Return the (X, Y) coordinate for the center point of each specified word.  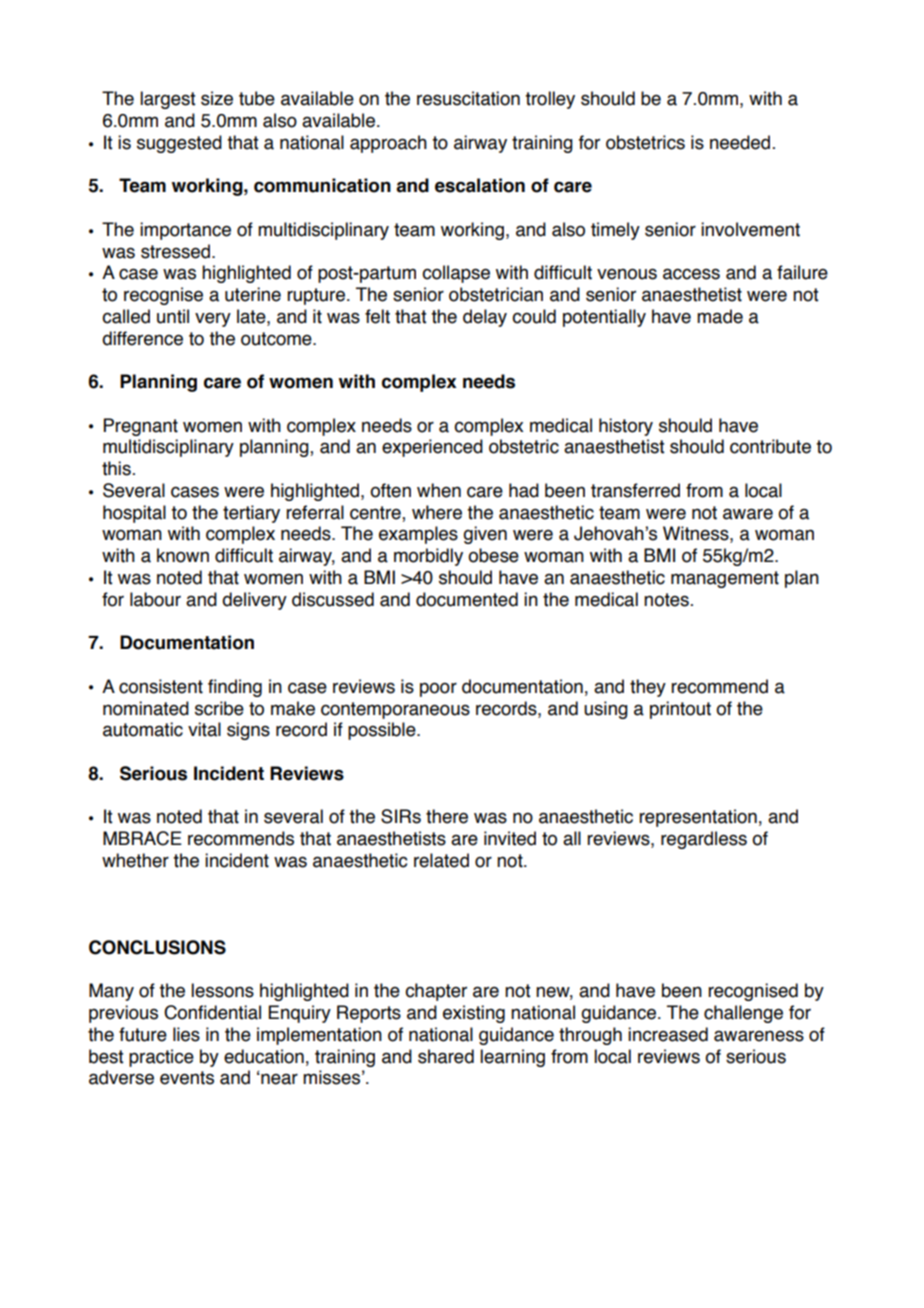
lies (186, 1034)
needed (740, 142)
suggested (179, 144)
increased (668, 1034)
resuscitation (468, 98)
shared (446, 1056)
